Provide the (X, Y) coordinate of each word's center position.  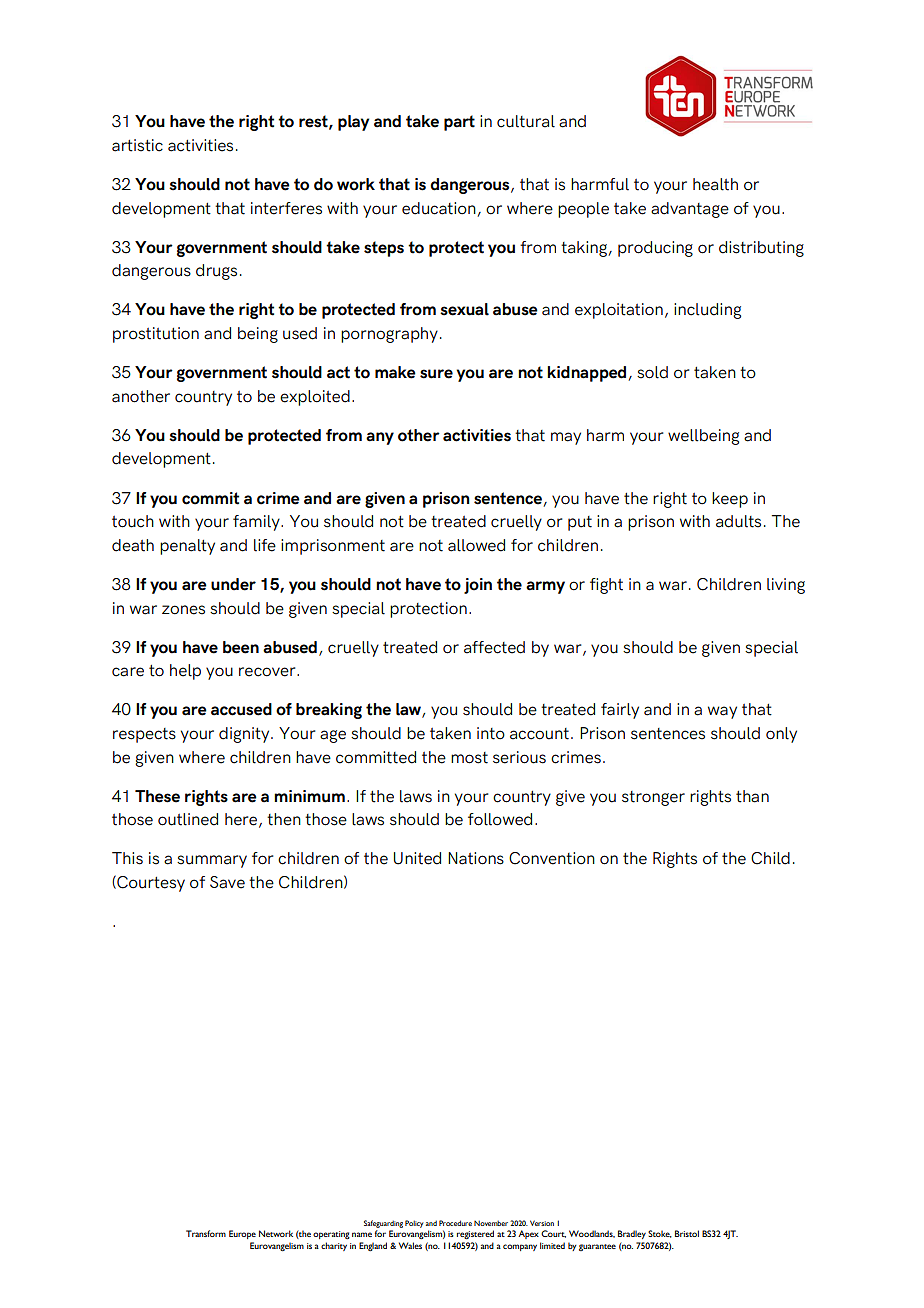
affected (494, 647)
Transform (206, 1233)
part (459, 123)
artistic (137, 145)
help (185, 672)
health (715, 184)
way (722, 712)
